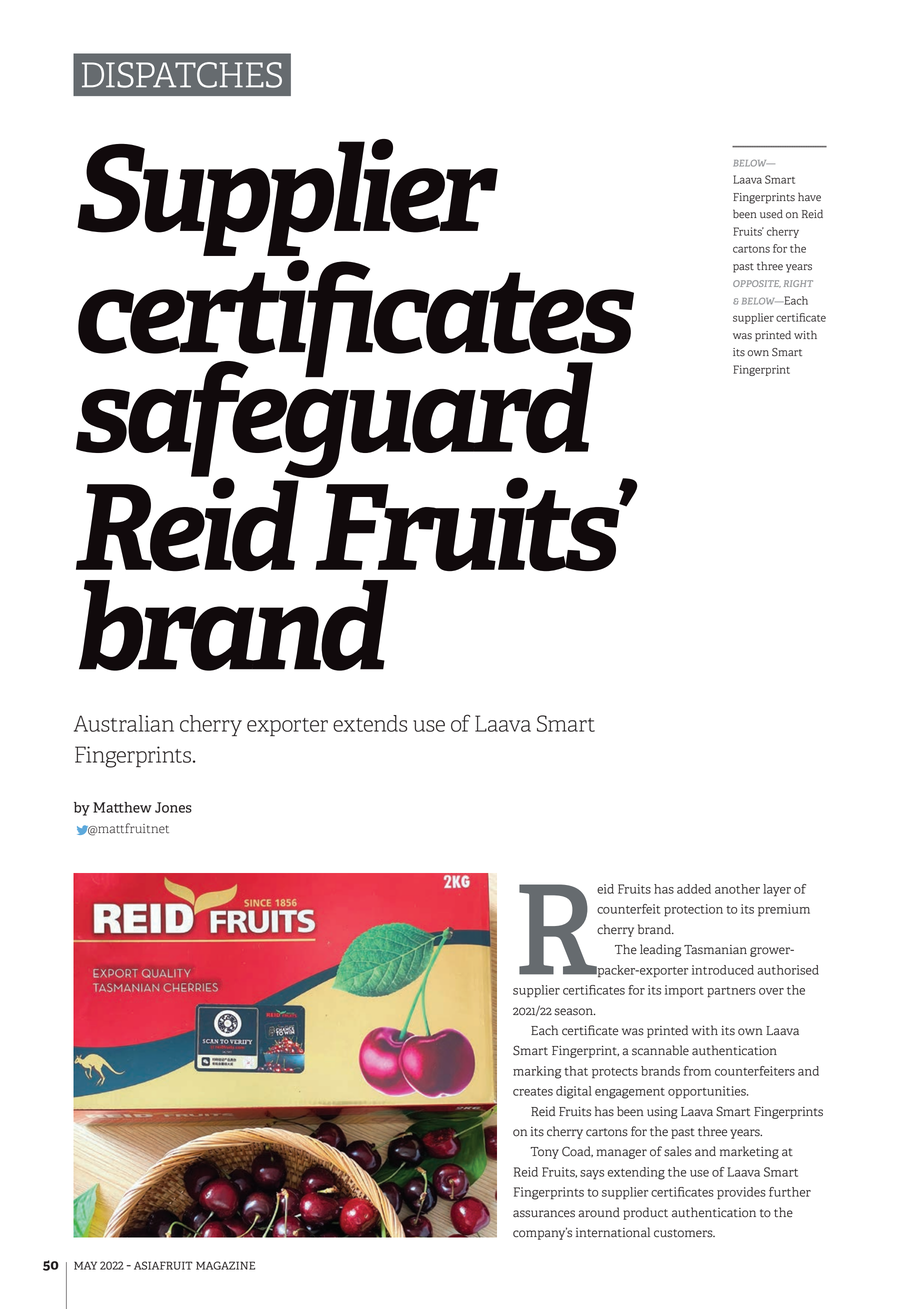  What do you see at coordinates (809, 197) in the page?
I see `have` at bounding box center [809, 197].
